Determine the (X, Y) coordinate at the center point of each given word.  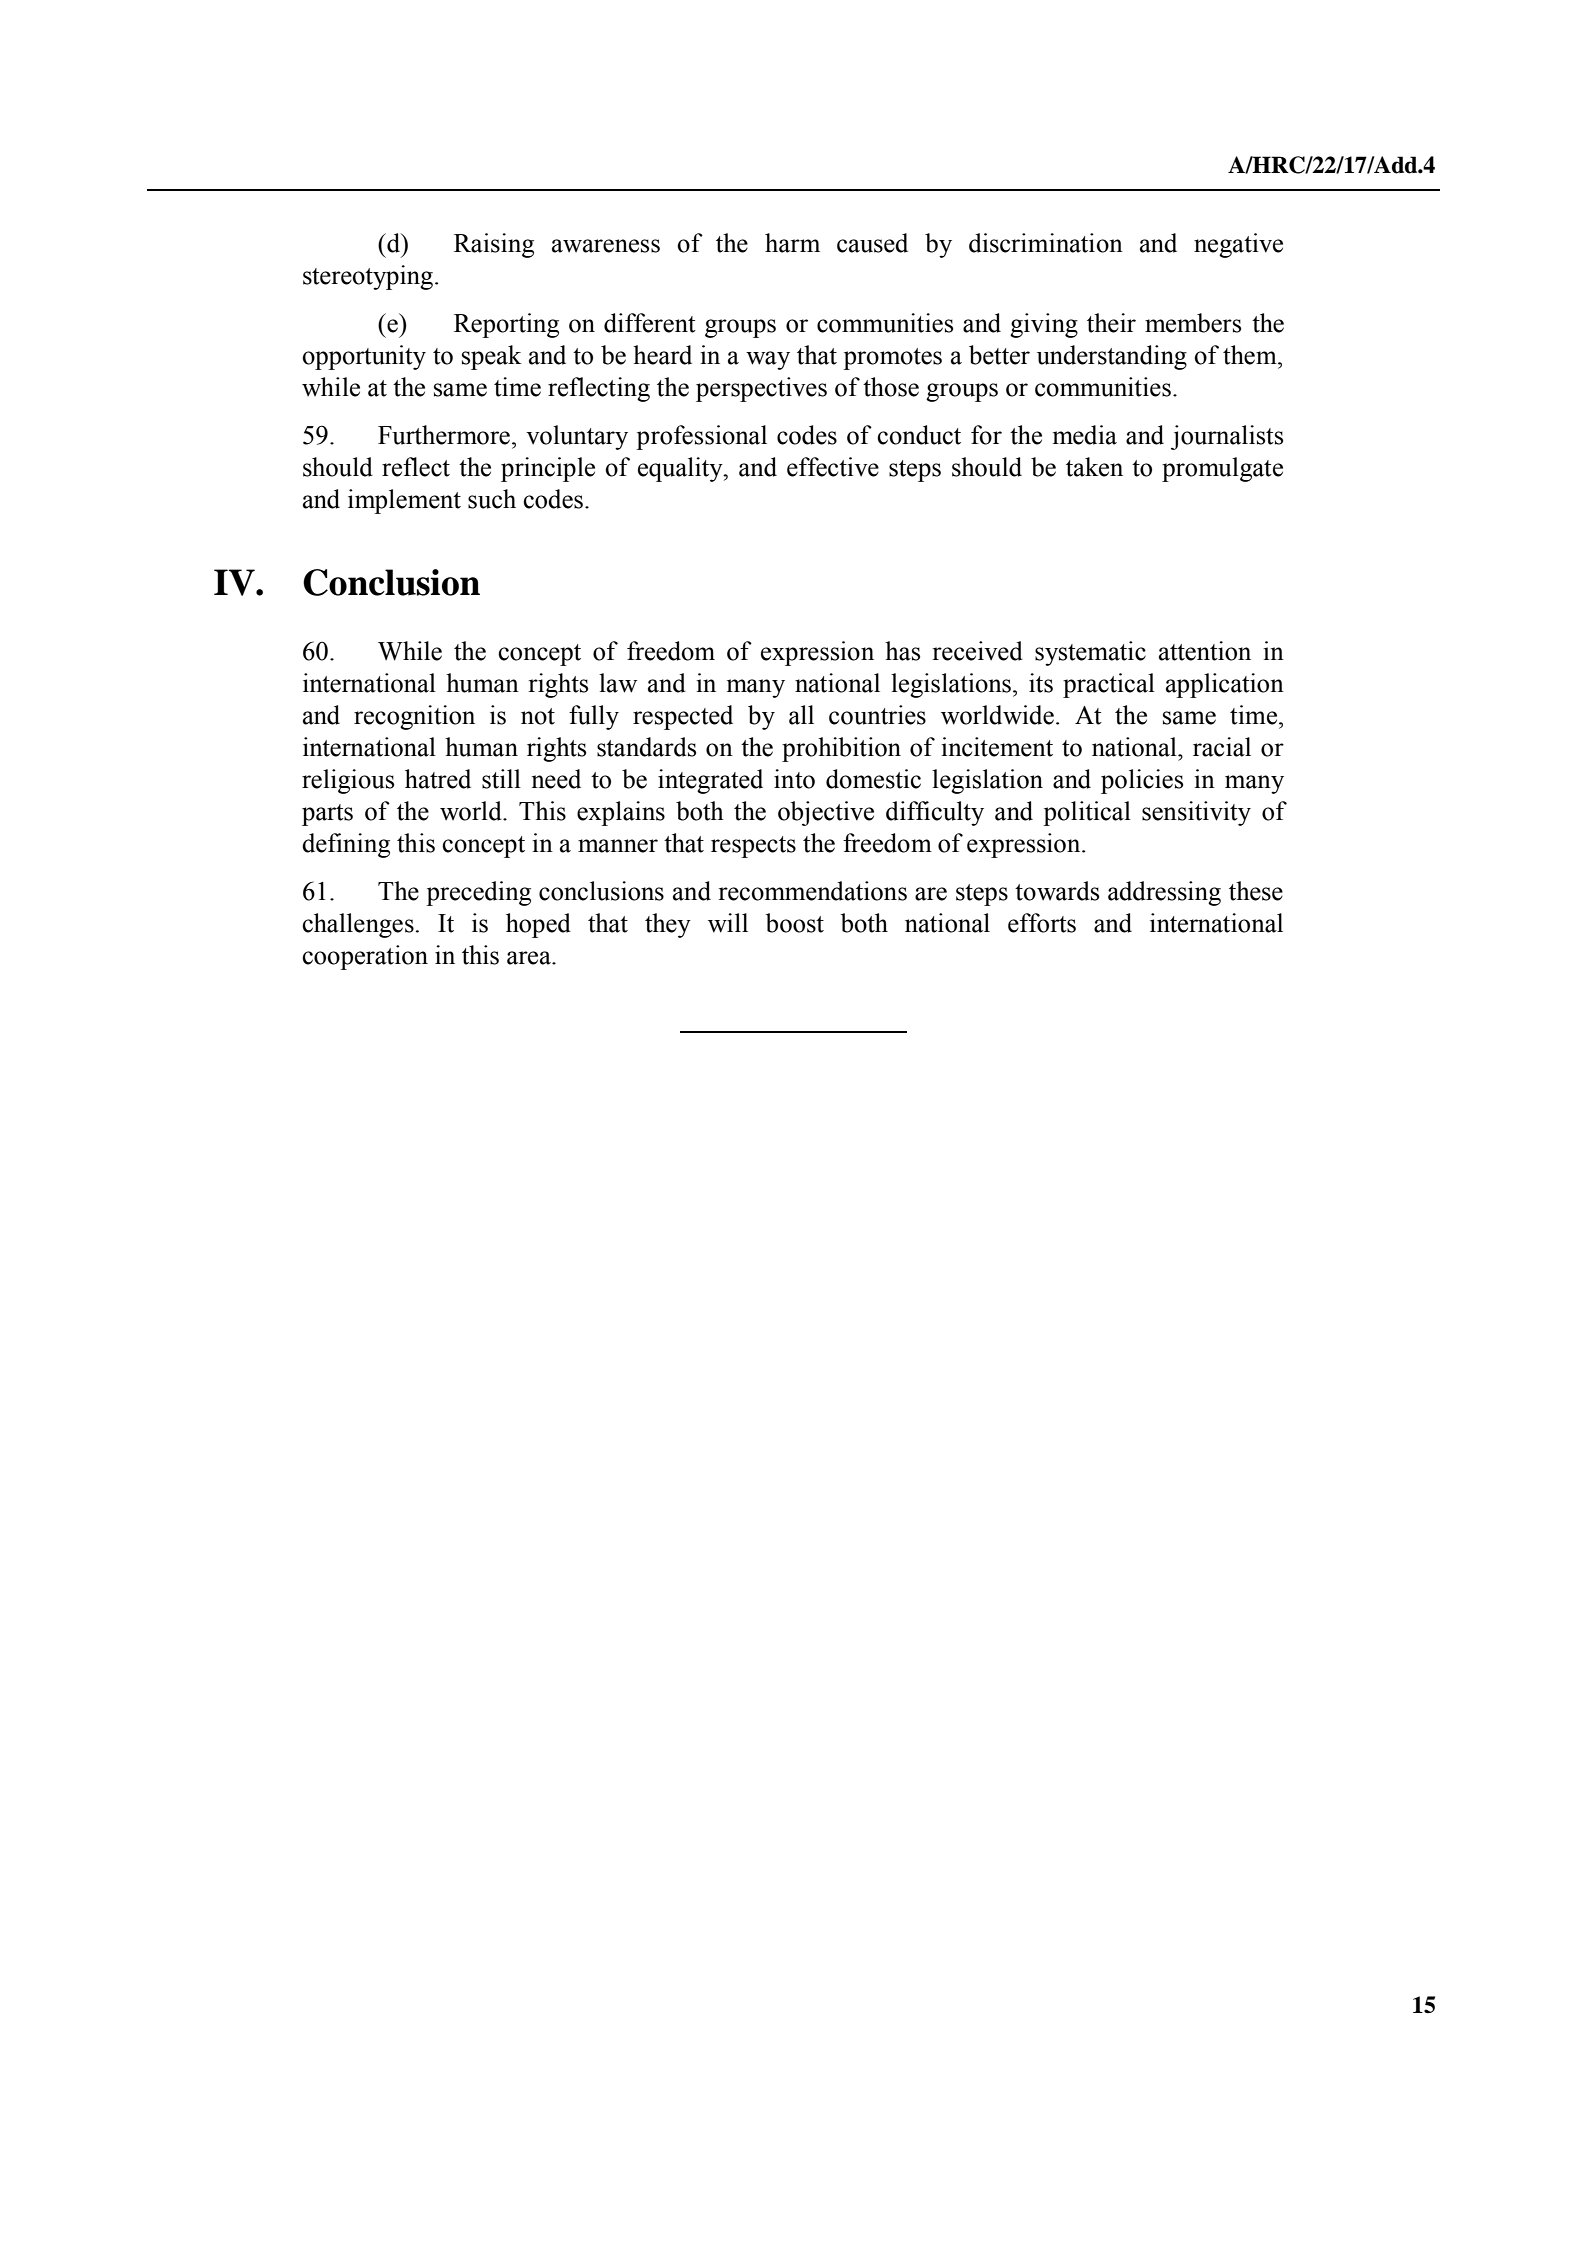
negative (1238, 245)
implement (404, 501)
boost (795, 923)
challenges (358, 925)
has (902, 651)
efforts (1042, 923)
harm (792, 243)
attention (1205, 651)
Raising (494, 245)
